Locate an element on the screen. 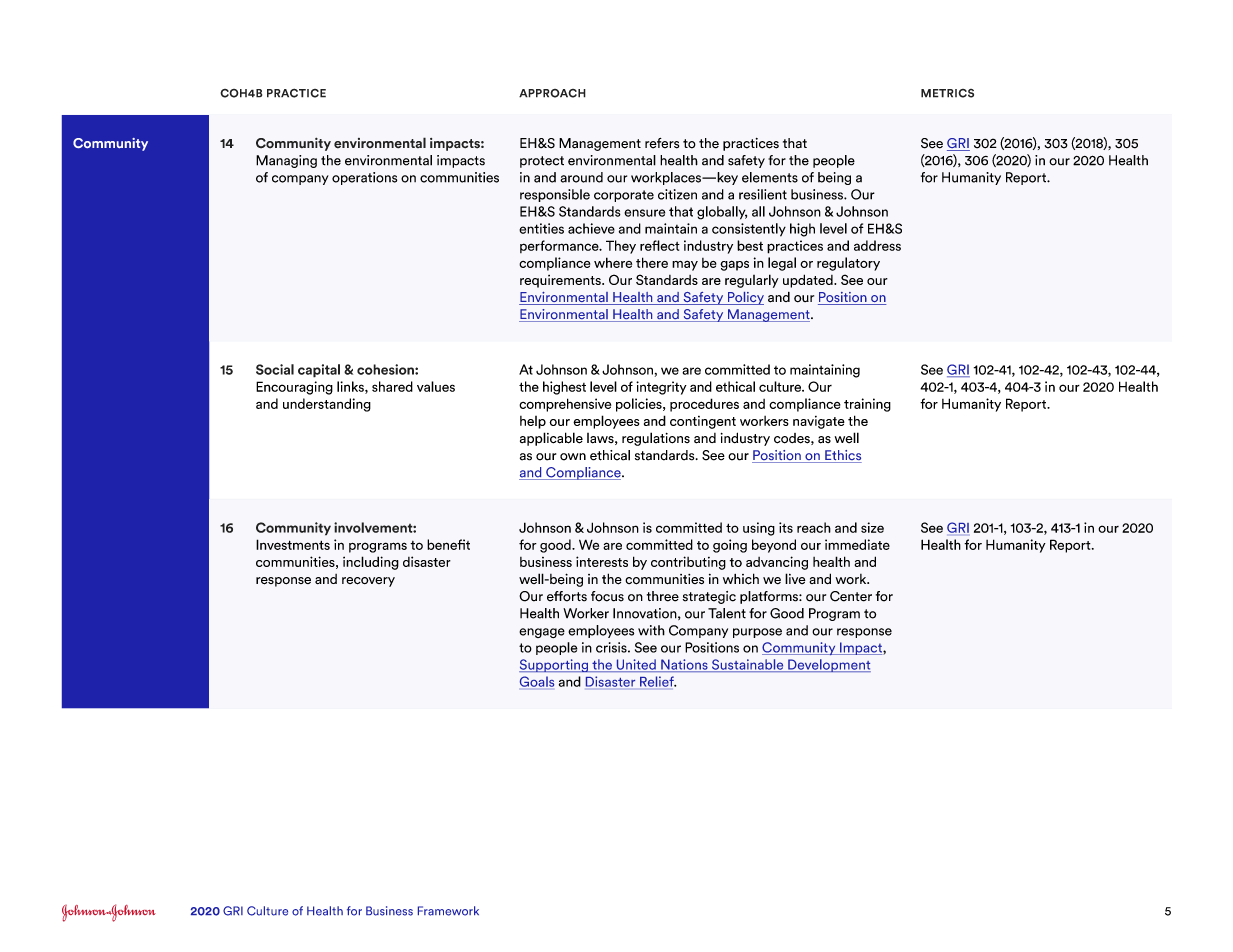 The width and height of the screenshot is (1233, 952). METRICS is located at coordinates (947, 93).
